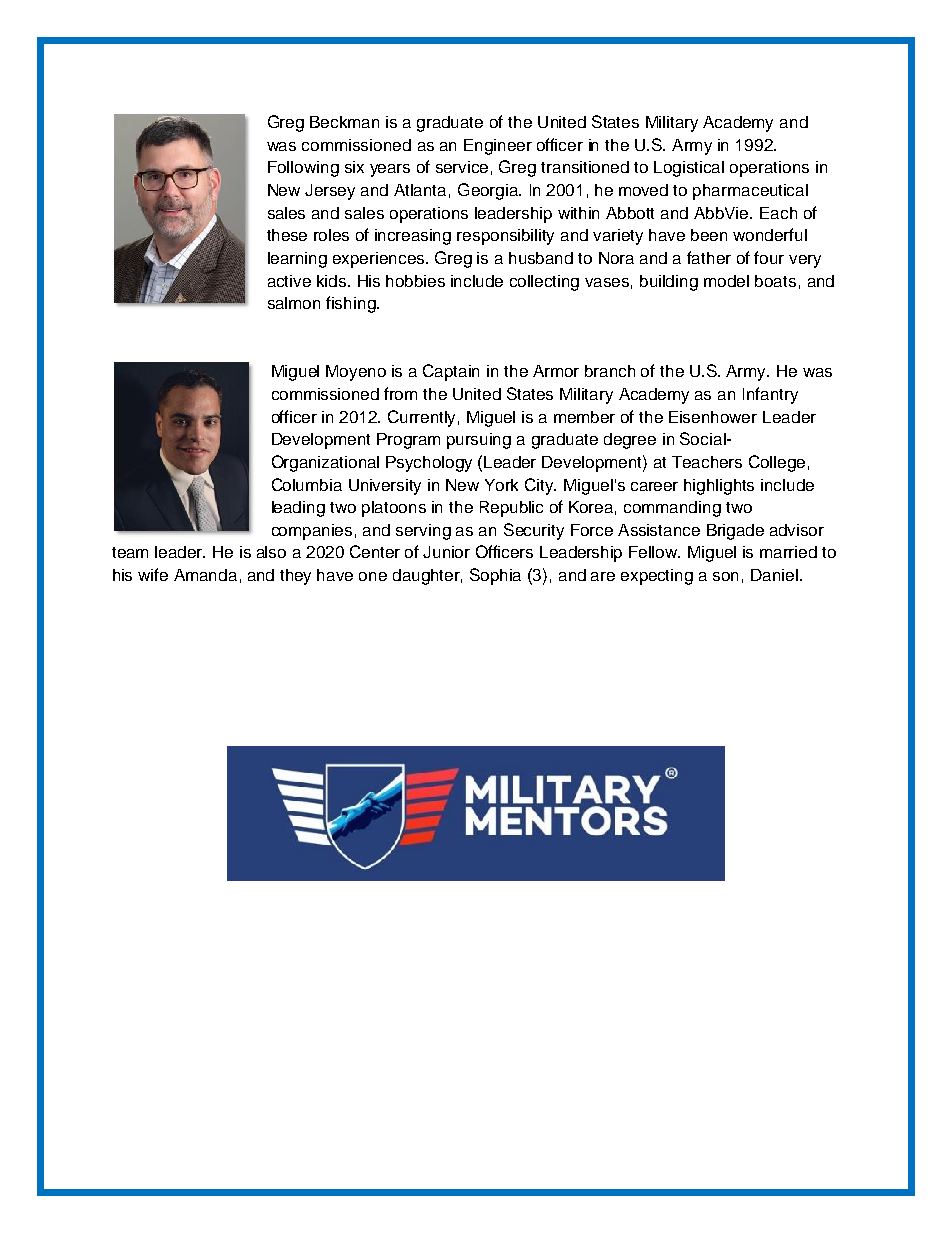 The height and width of the screenshot is (1233, 952). Describe the element at coordinates (446, 552) in the screenshot. I see `Junior` at that location.
